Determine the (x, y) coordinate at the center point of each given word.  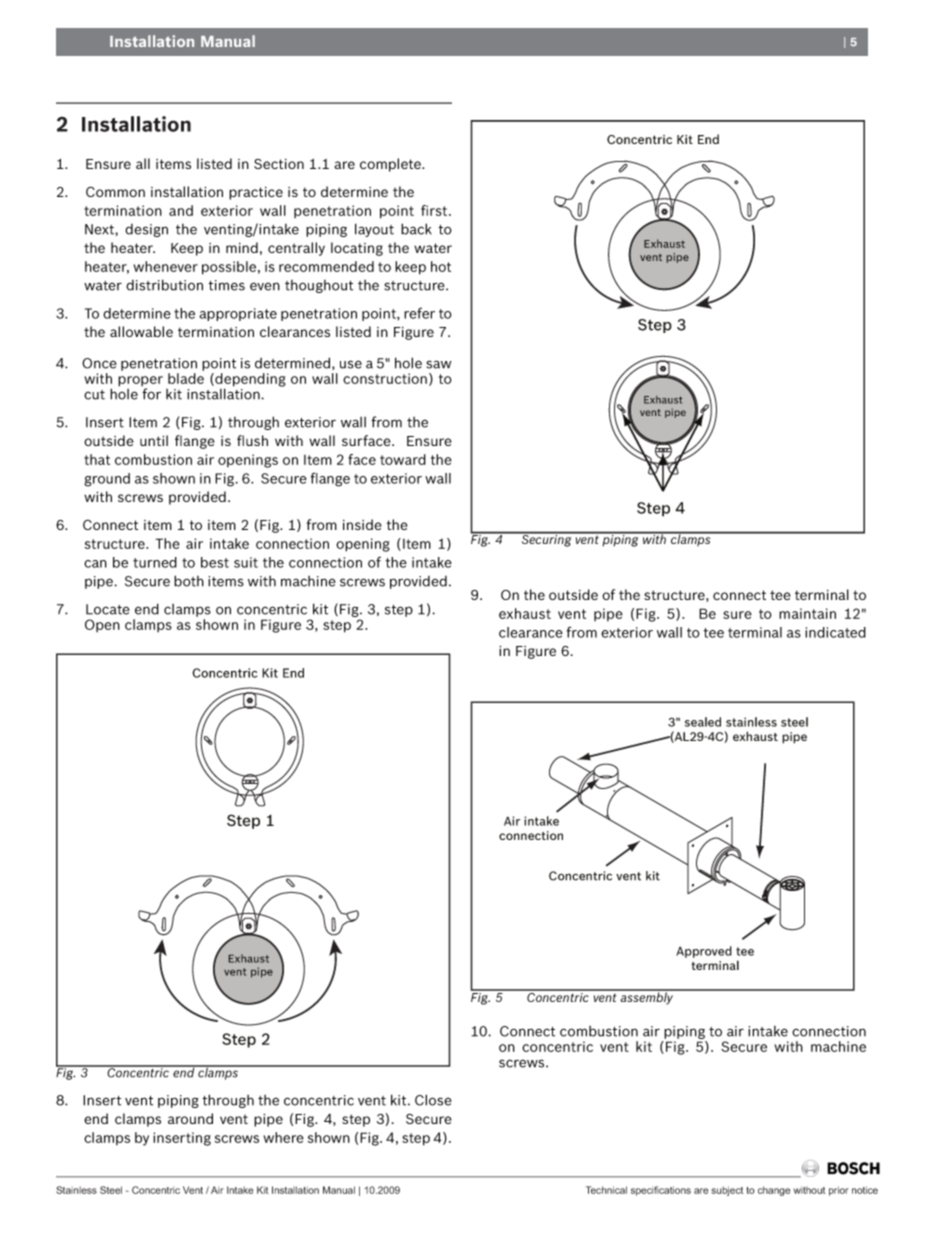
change (774, 1191)
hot (441, 266)
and (181, 210)
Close (433, 1100)
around (190, 1118)
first (435, 210)
